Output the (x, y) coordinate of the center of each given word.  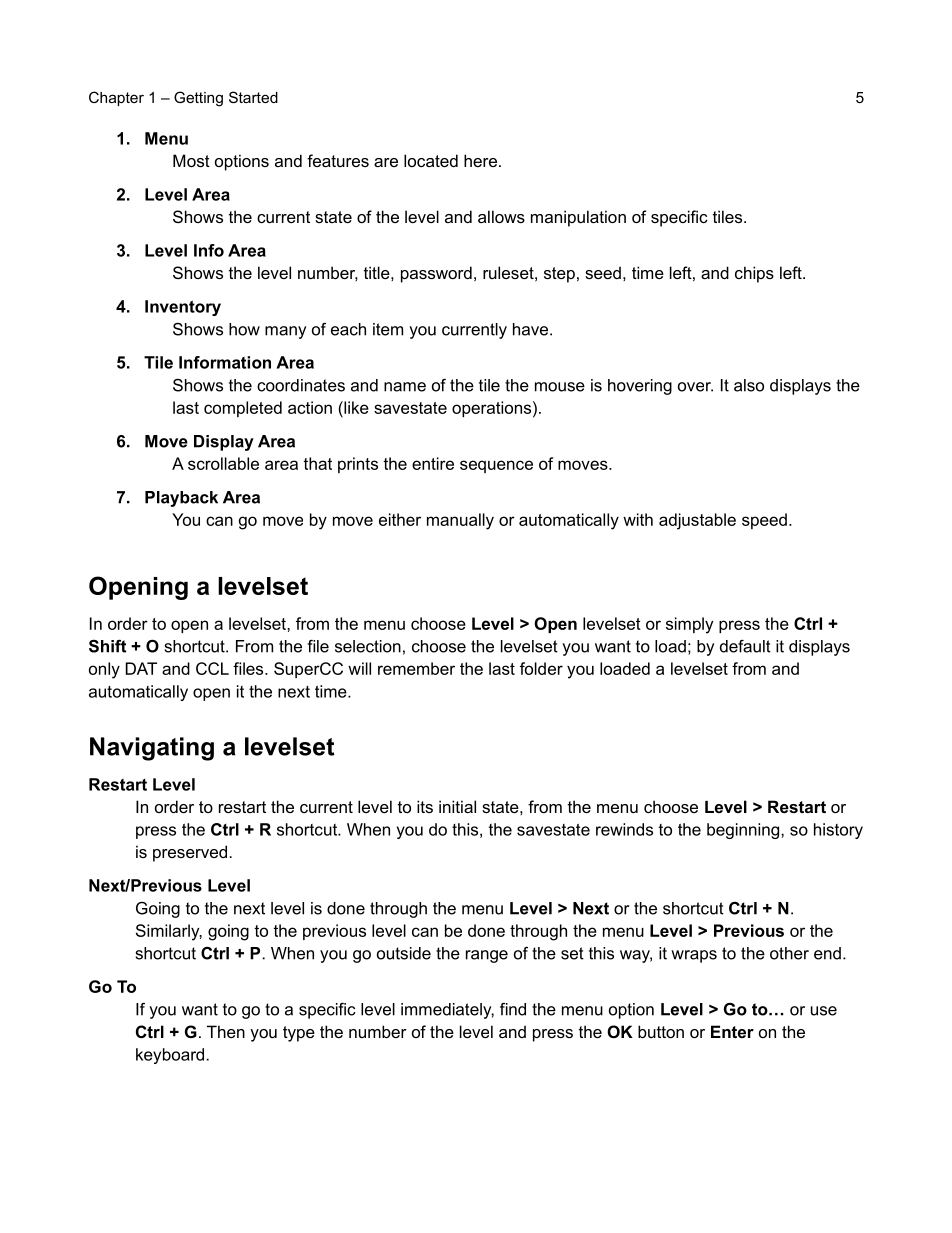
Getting (198, 99)
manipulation (578, 218)
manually (460, 521)
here (482, 160)
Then (226, 1031)
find (513, 1009)
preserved (190, 853)
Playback (181, 499)
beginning (744, 831)
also (749, 385)
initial (457, 806)
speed (764, 521)
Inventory (183, 308)
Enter (732, 1031)
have (532, 329)
